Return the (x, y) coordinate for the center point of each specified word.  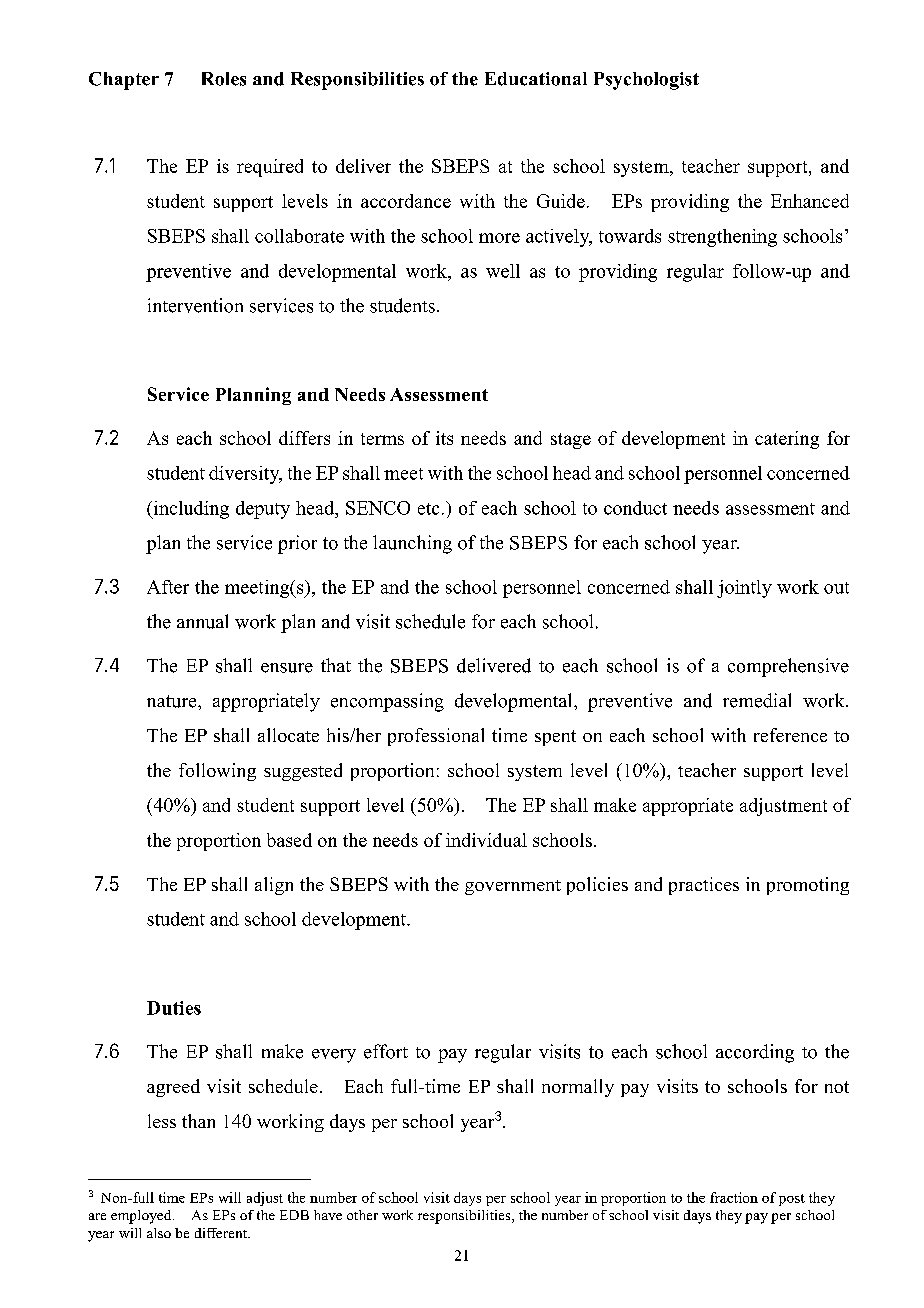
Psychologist (646, 81)
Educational (536, 79)
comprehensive (788, 667)
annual (202, 621)
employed (142, 1217)
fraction (734, 1197)
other (362, 1215)
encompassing (387, 702)
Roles (224, 79)
